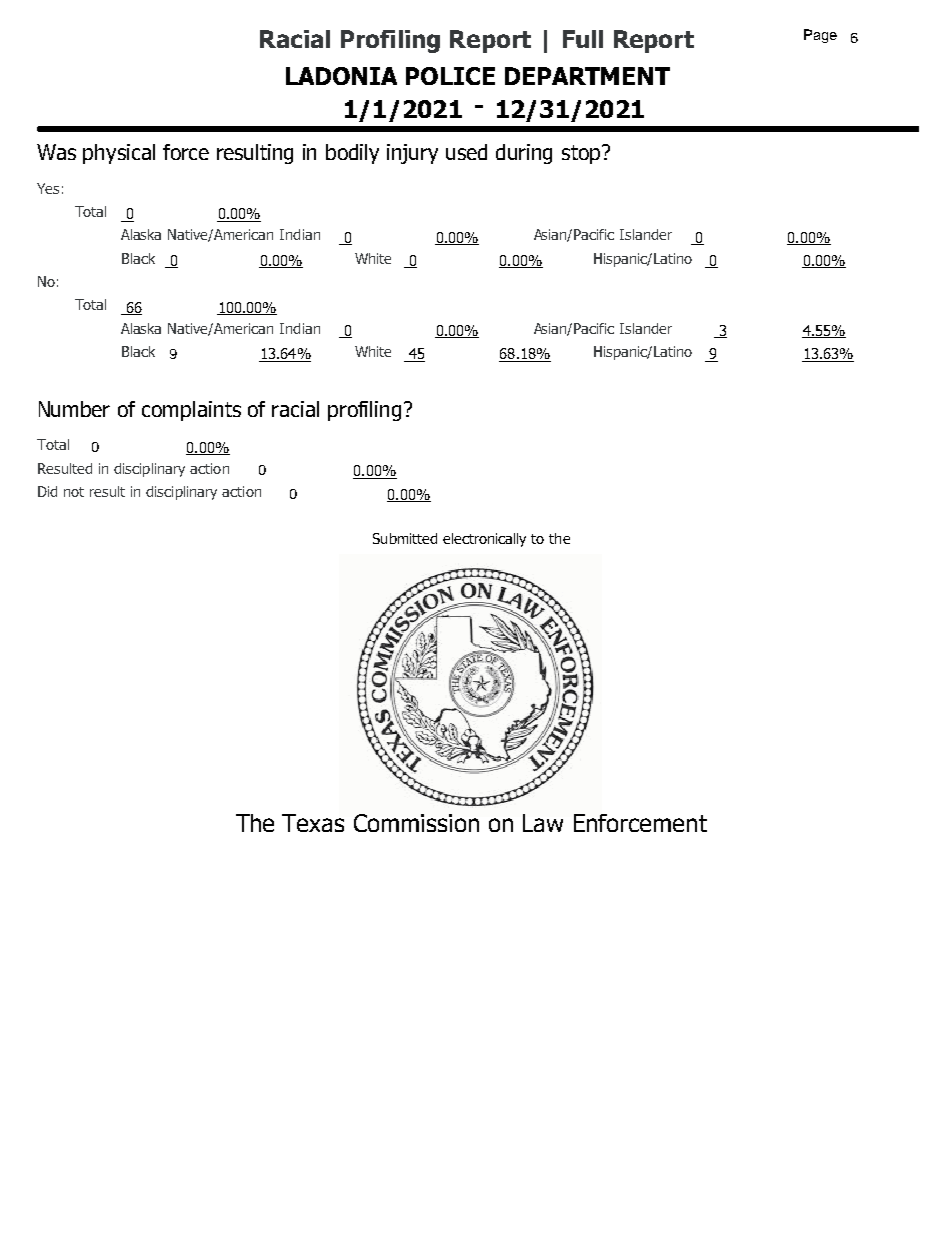  Describe the element at coordinates (416, 823) in the screenshot. I see `Commission` at that location.
